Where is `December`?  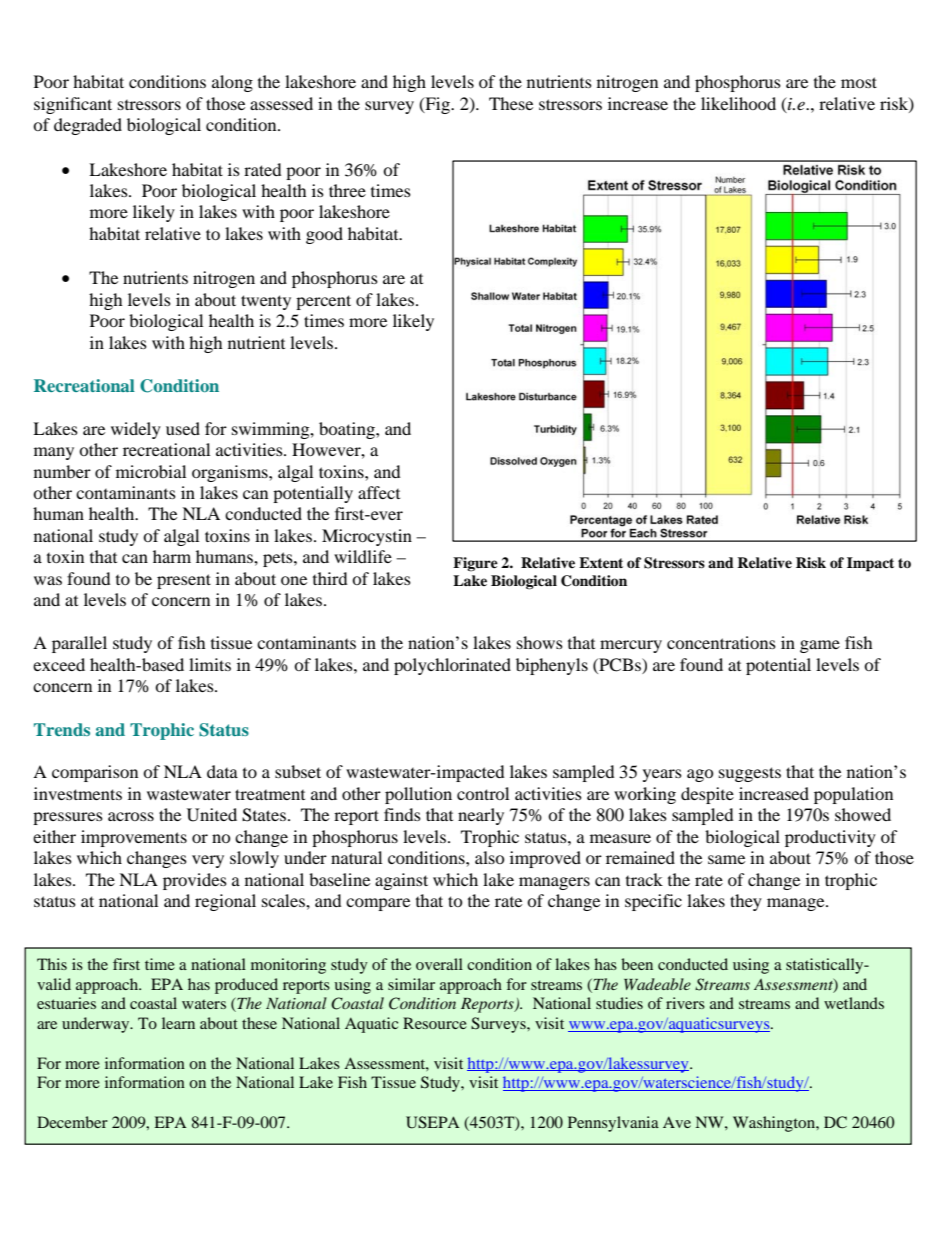
December is located at coordinates (72, 1122).
